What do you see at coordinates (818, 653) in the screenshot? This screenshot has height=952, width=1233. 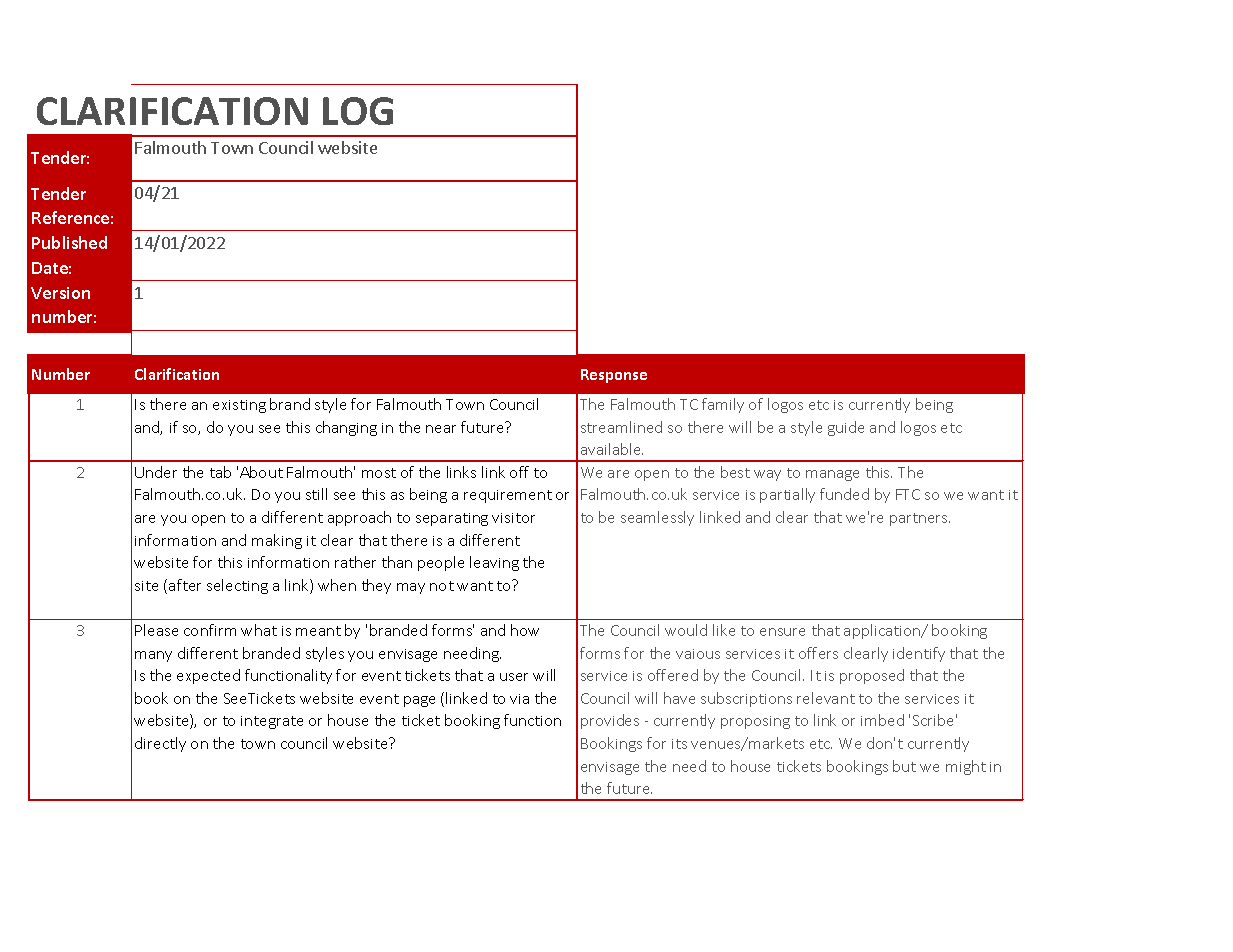 I see `offers` at bounding box center [818, 653].
